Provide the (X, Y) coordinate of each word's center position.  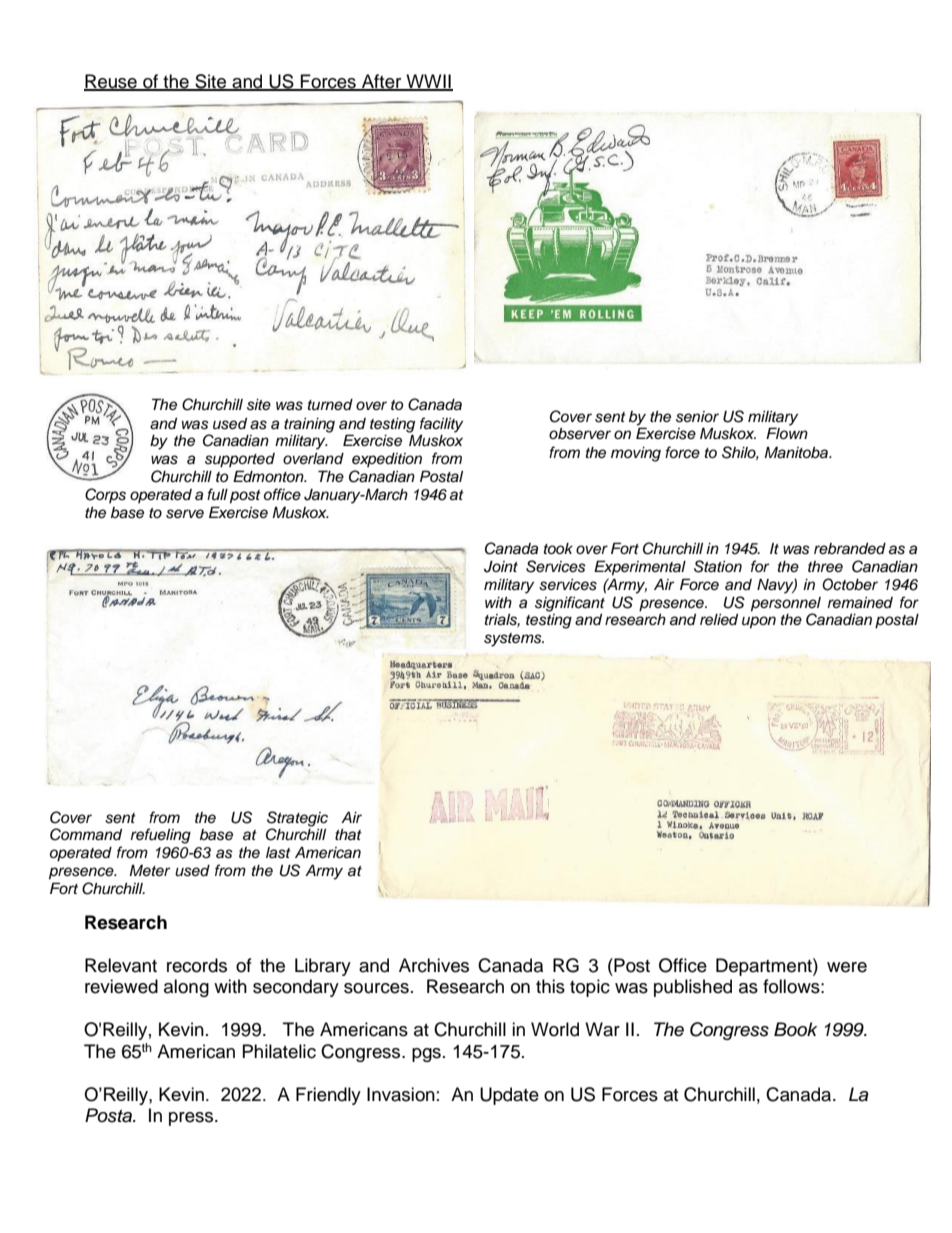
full (217, 494)
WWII (428, 82)
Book (795, 1029)
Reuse (111, 82)
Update (509, 1096)
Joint (501, 567)
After (382, 82)
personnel (786, 604)
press (192, 1119)
